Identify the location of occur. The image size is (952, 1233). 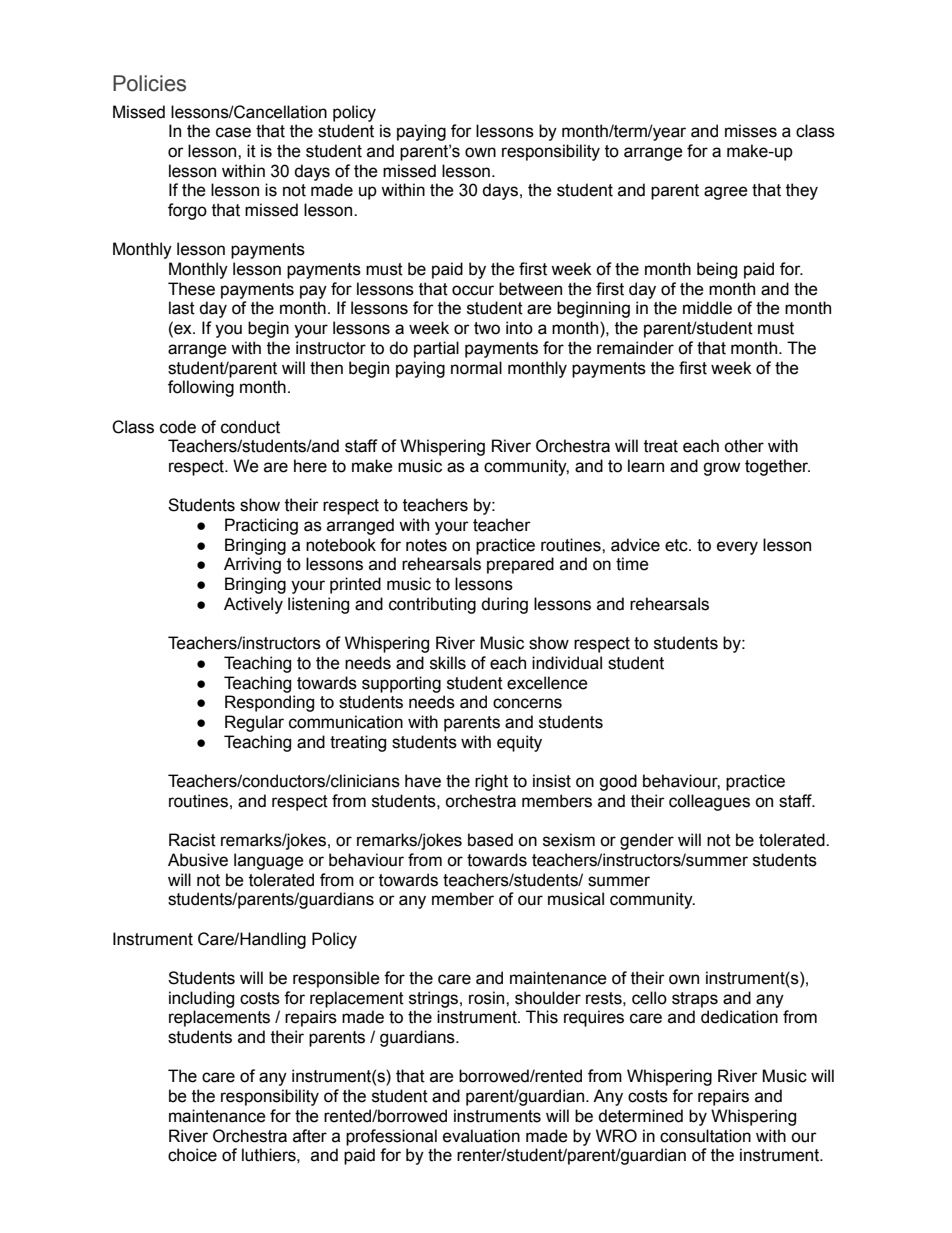
(473, 290).
